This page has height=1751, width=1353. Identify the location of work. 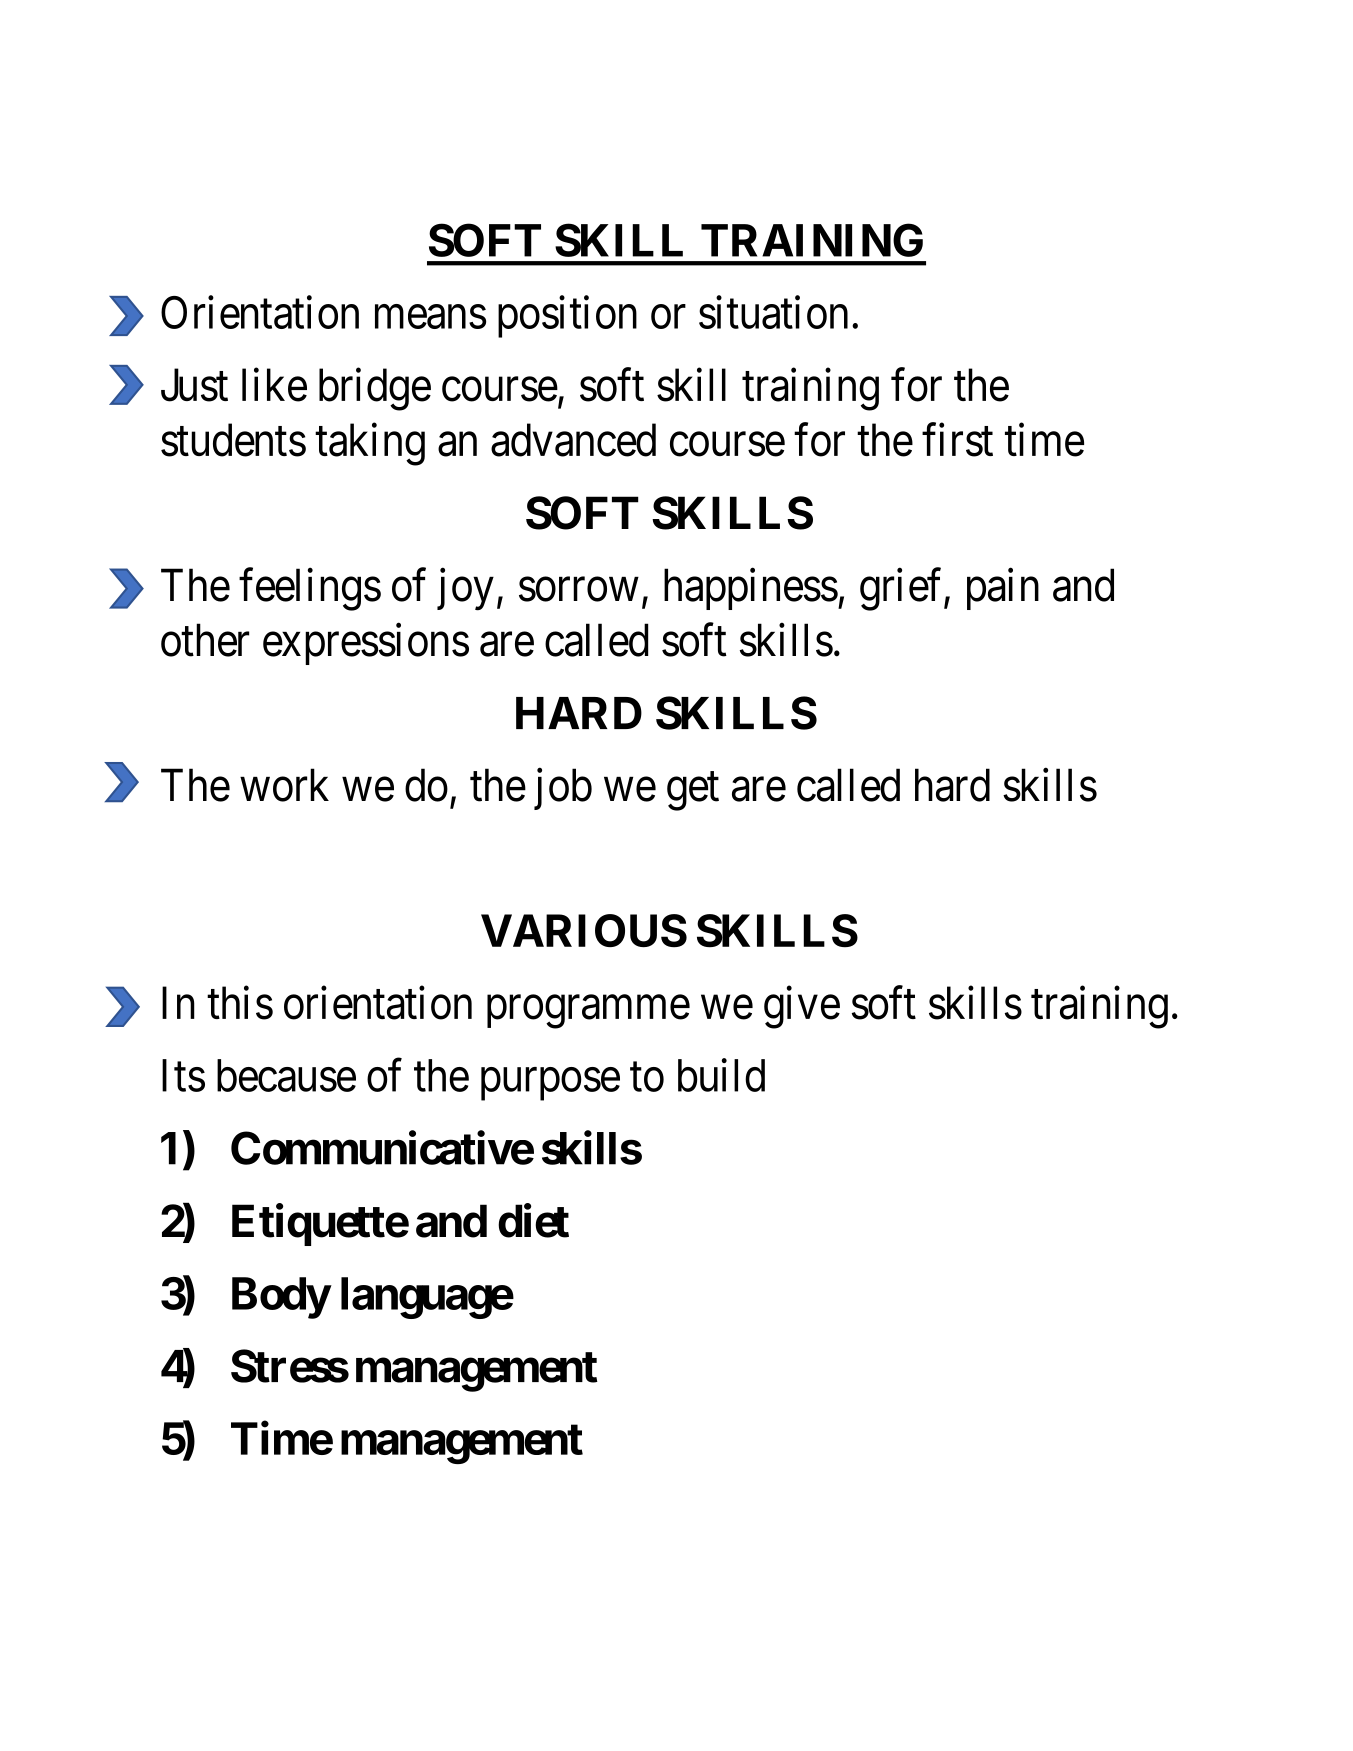
(284, 785).
